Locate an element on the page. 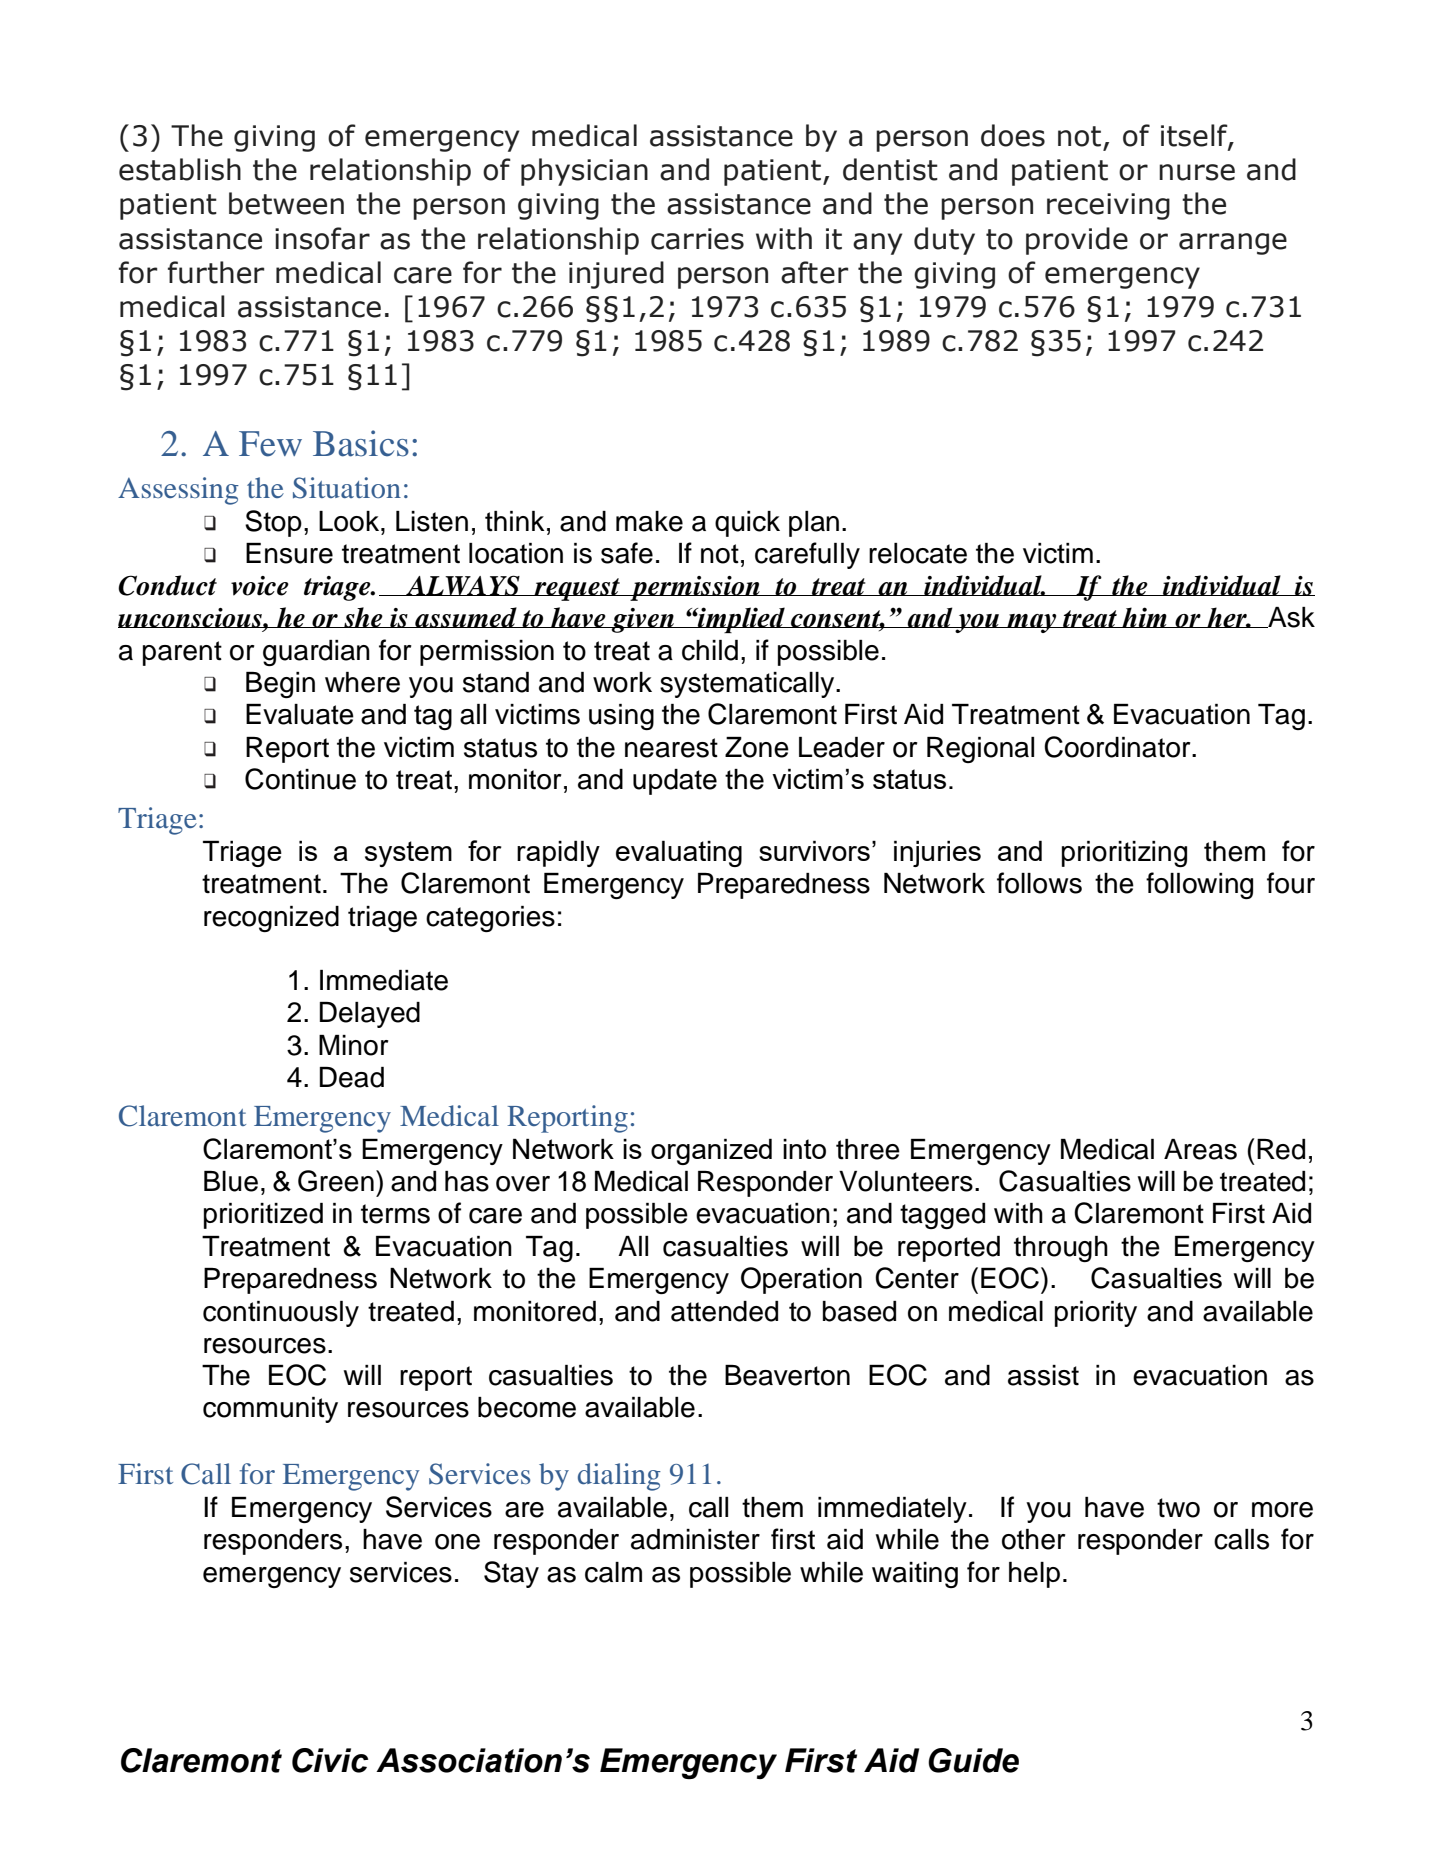 This image has width=1432, height=1853. recognized is located at coordinates (271, 919).
